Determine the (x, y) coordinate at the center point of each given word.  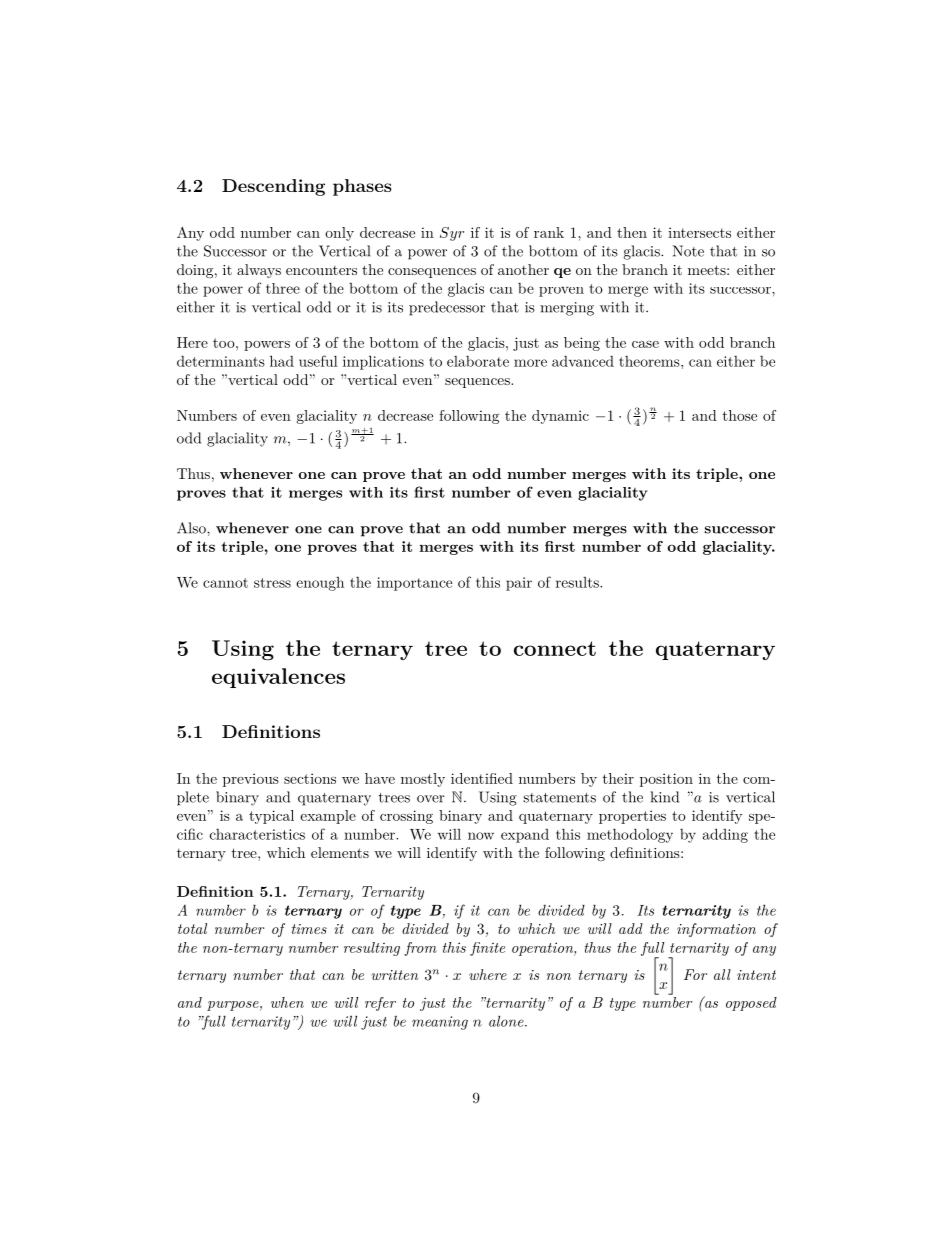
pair (519, 584)
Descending (273, 187)
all (722, 974)
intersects (699, 232)
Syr (452, 234)
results (578, 582)
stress (272, 583)
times (309, 929)
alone (507, 1021)
